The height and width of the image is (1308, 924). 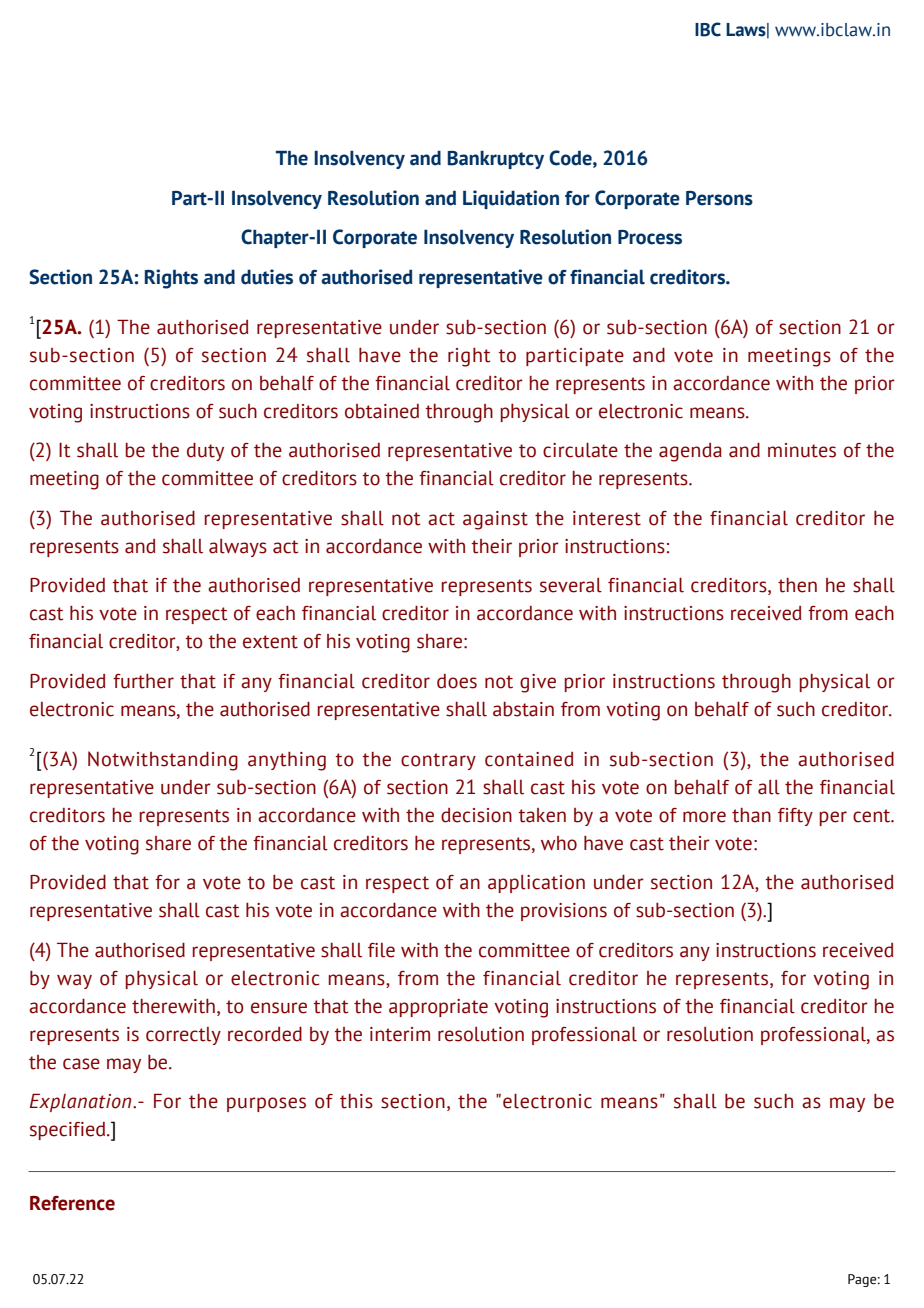 What do you see at coordinates (496, 160) in the image?
I see `Bankruptcy` at bounding box center [496, 160].
